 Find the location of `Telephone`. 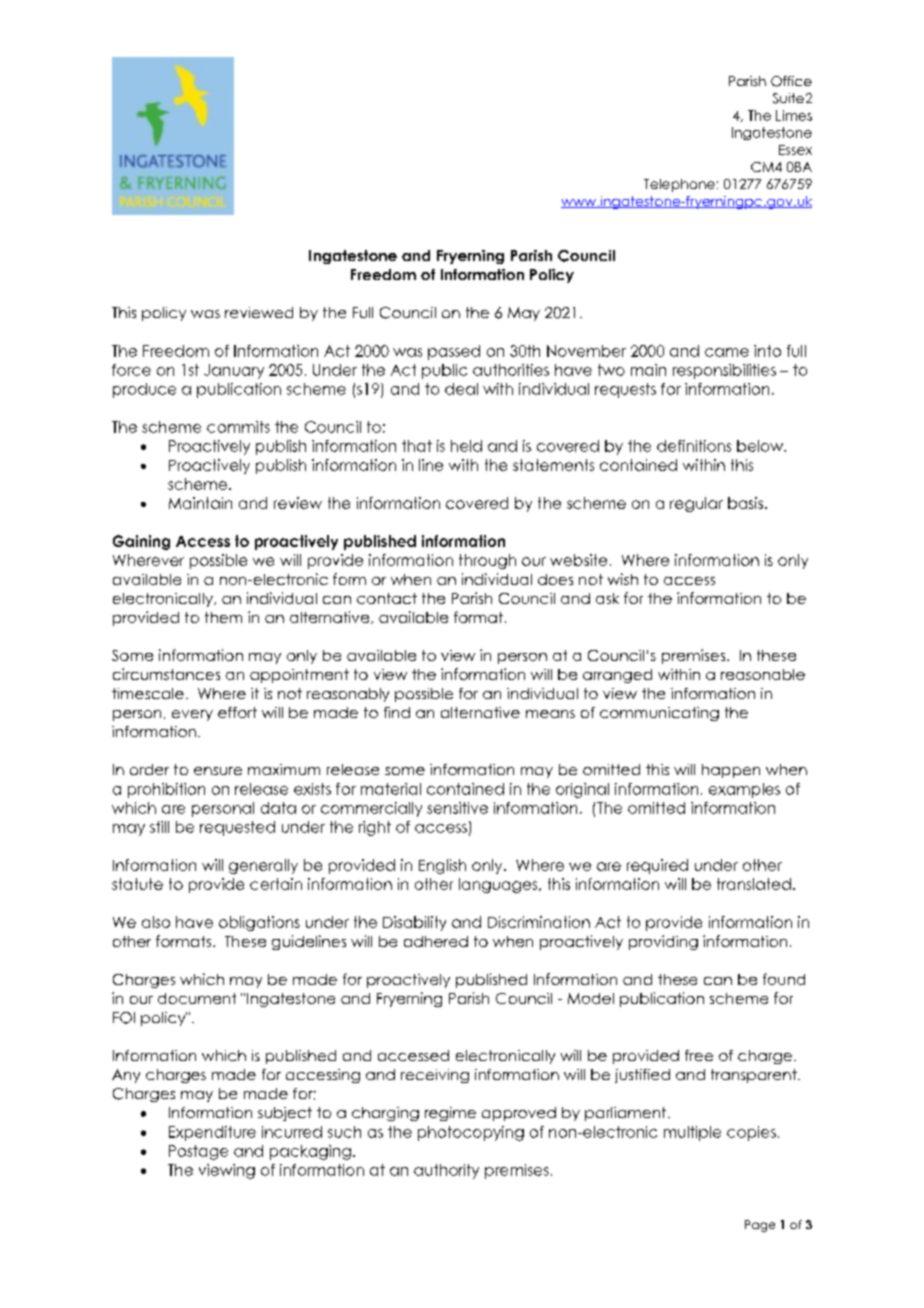

Telephone is located at coordinates (679, 185).
